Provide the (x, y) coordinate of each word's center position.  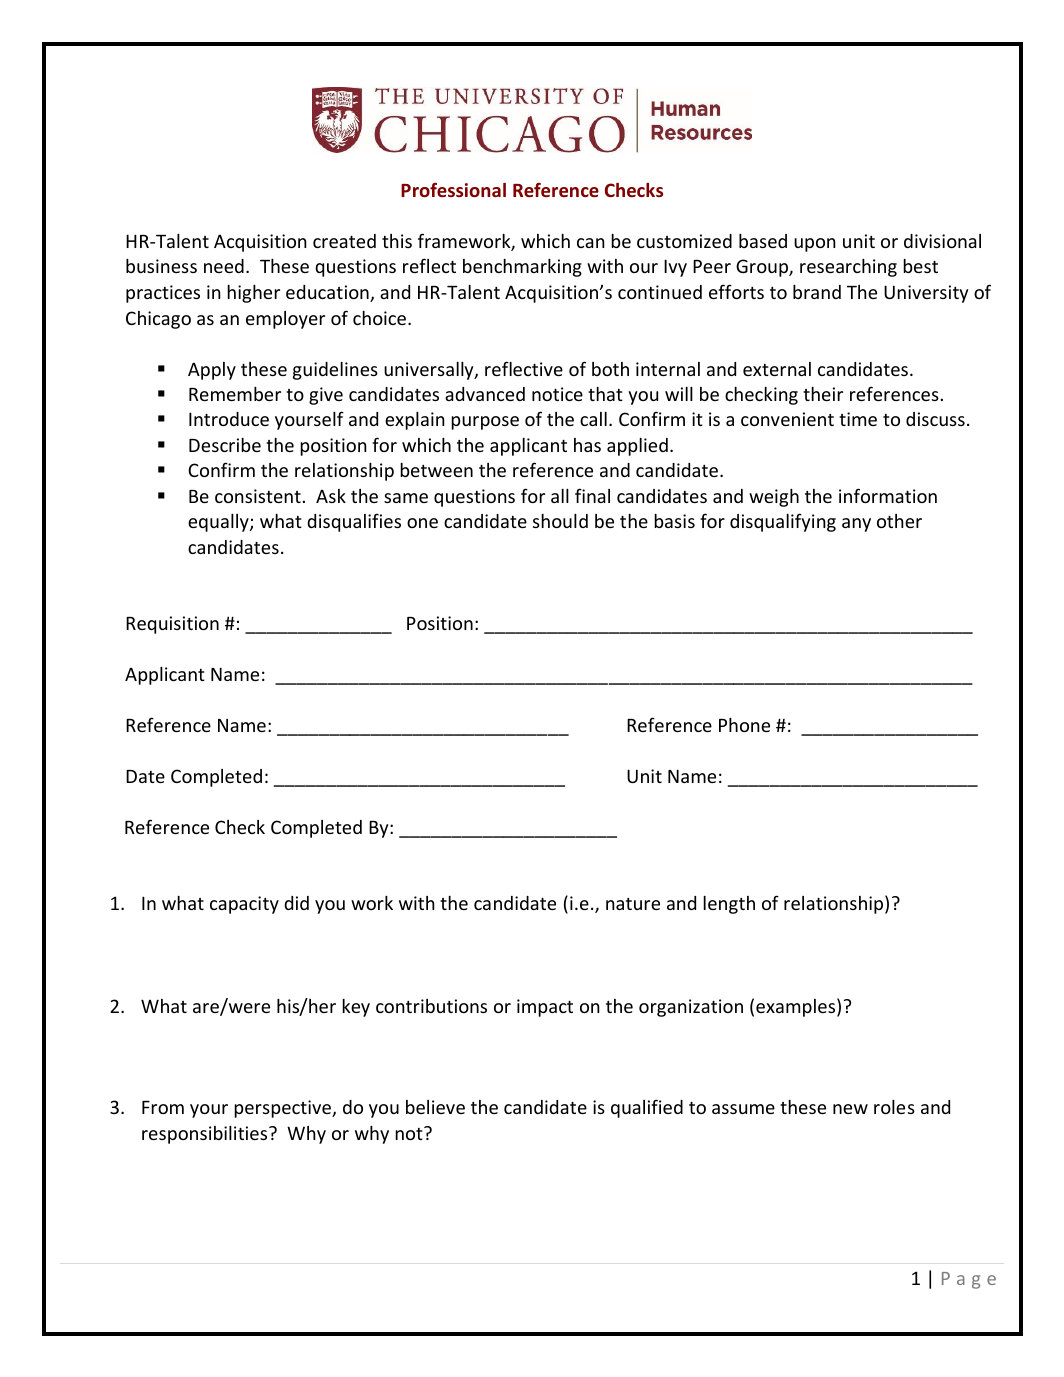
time (858, 419)
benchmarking (522, 268)
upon (815, 245)
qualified (647, 1108)
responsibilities (206, 1135)
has (587, 445)
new (850, 1109)
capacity (244, 905)
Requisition (172, 625)
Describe (225, 445)
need (224, 266)
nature (633, 904)
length (729, 905)
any (856, 525)
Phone (744, 725)
